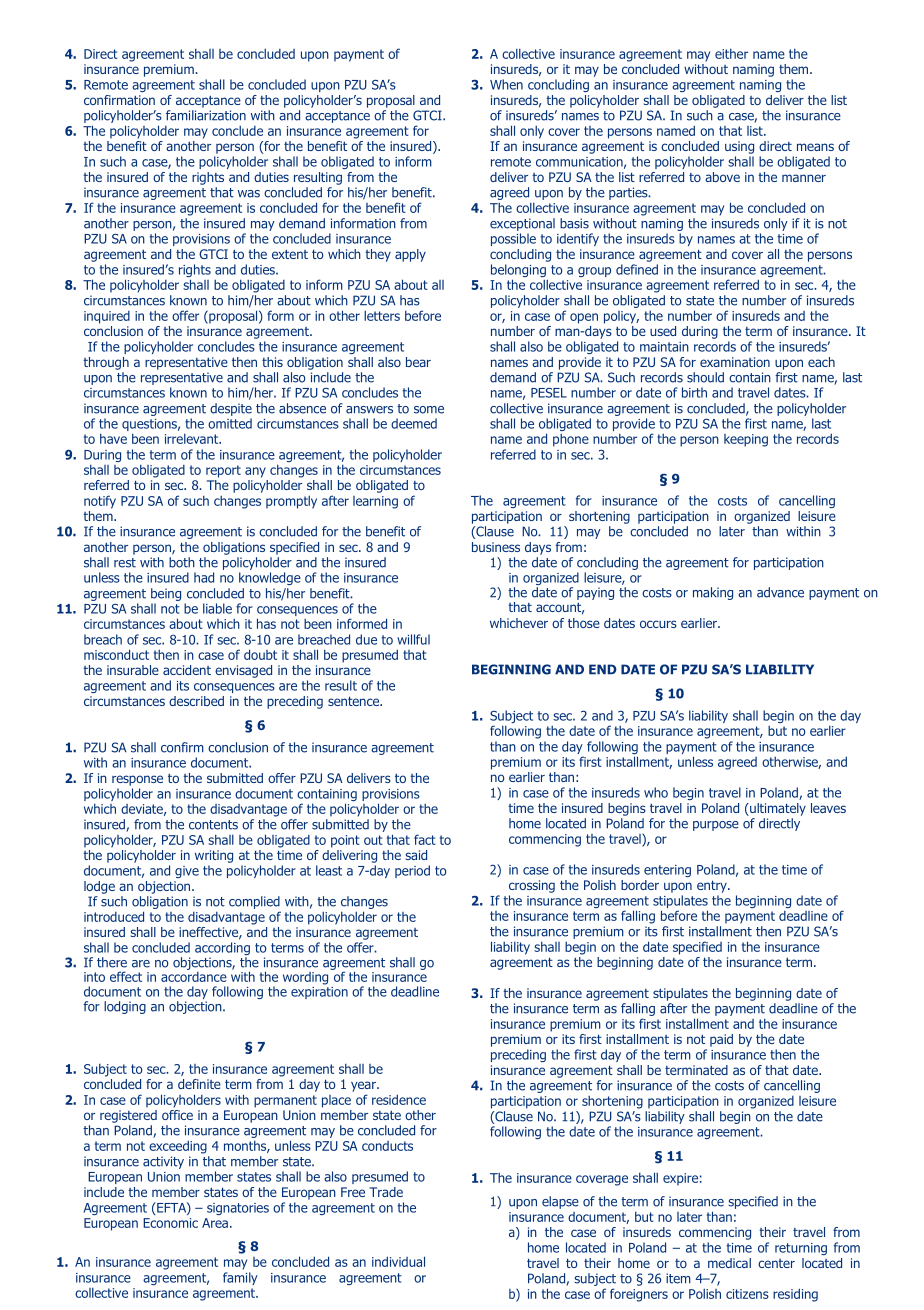  Describe the element at coordinates (746, 440) in the image. I see `keeping` at that location.
